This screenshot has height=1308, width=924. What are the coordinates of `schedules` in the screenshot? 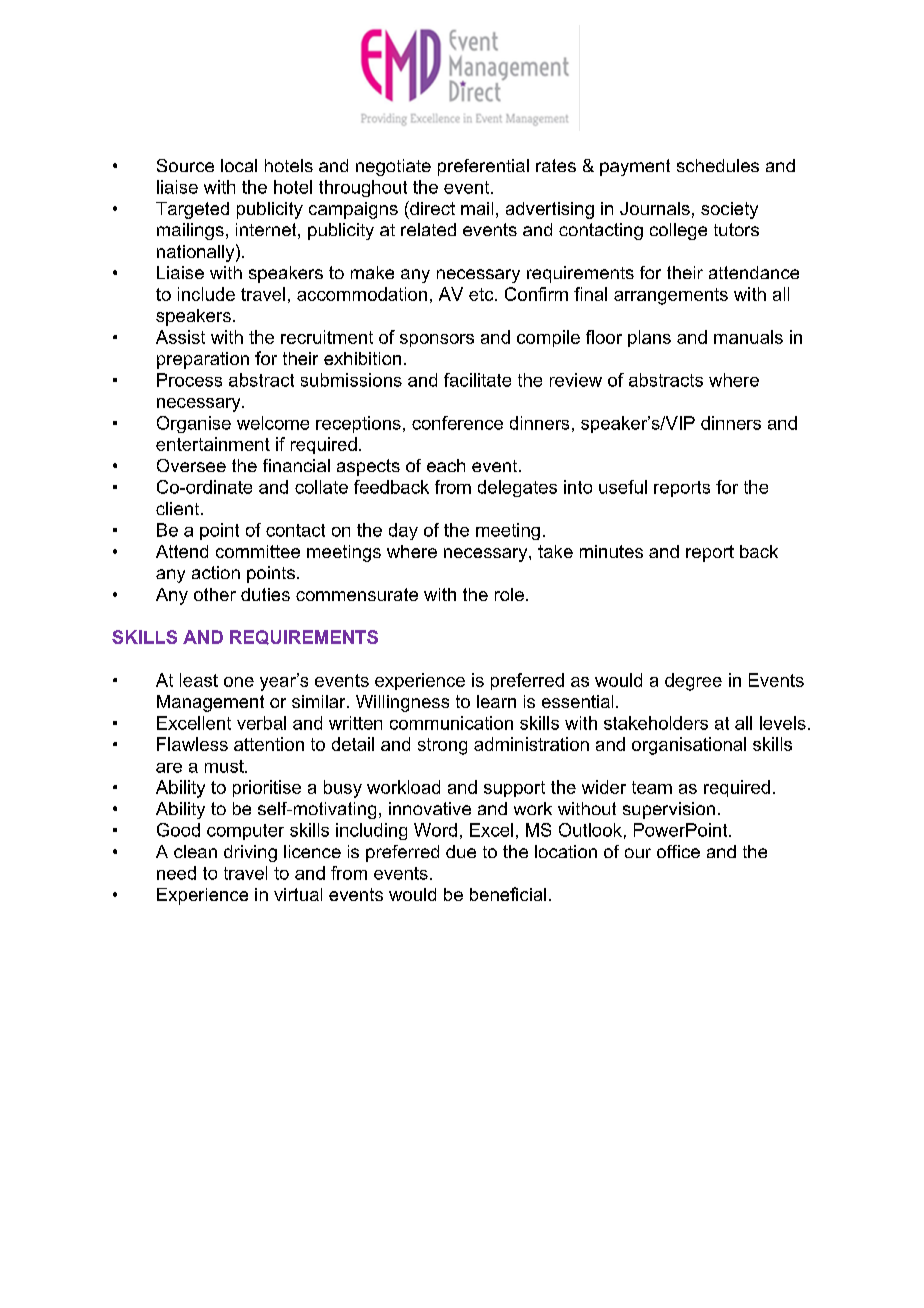 It's located at (718, 165).
